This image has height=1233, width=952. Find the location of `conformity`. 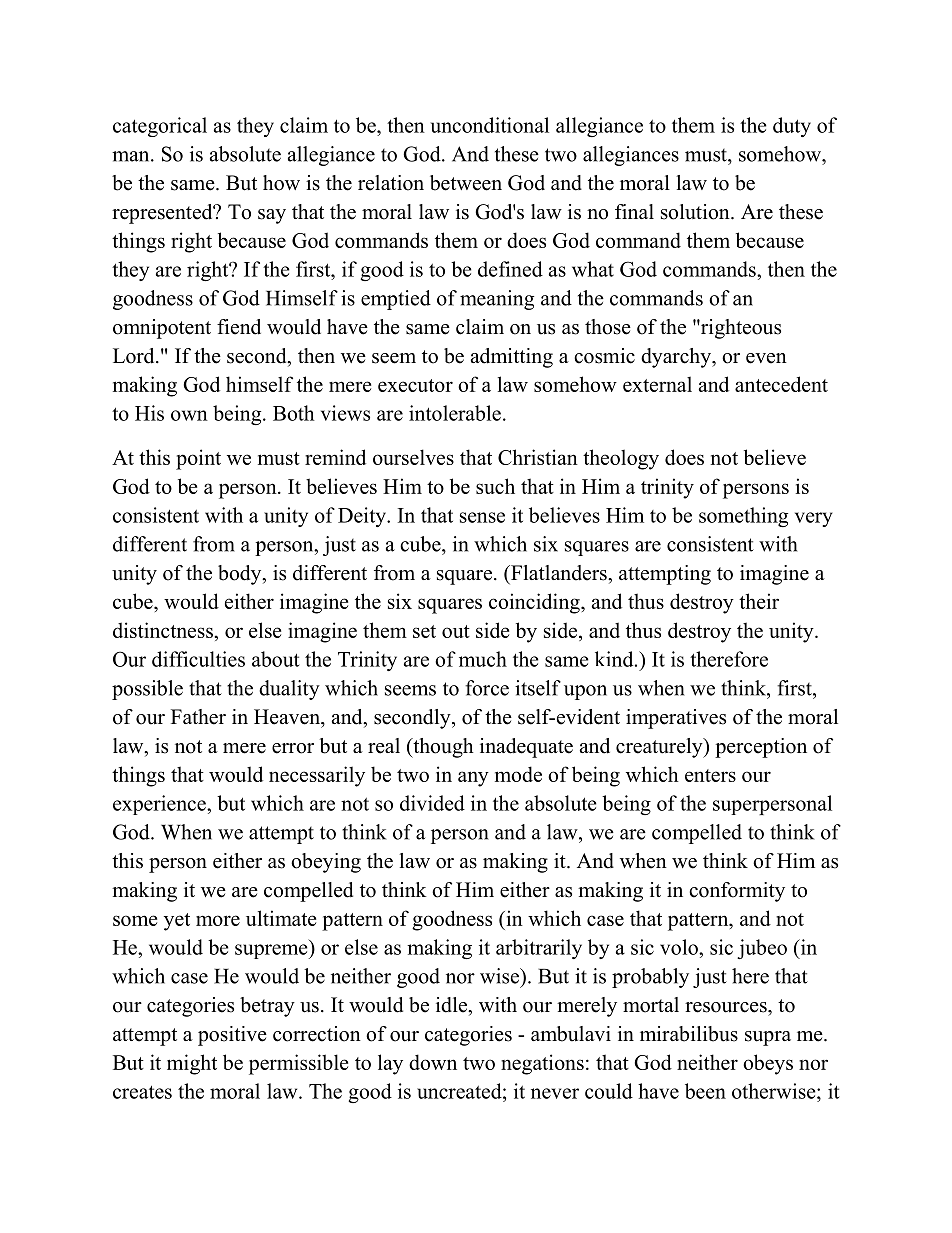

conformity is located at coordinates (737, 892).
